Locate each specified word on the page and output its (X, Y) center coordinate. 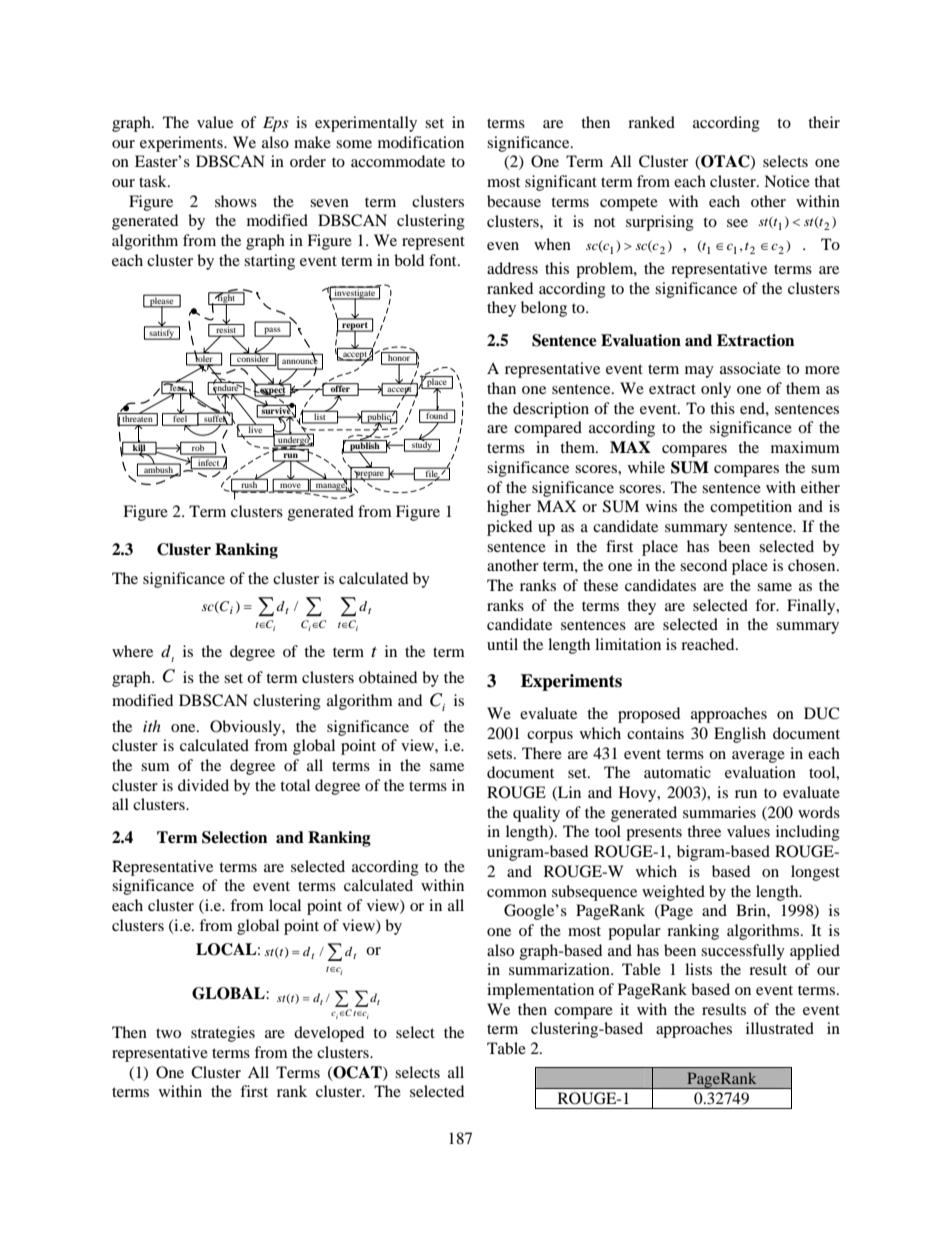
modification (421, 142)
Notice (787, 181)
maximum (805, 447)
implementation (540, 991)
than (501, 388)
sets (501, 754)
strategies (223, 1034)
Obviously (246, 728)
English (740, 735)
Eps (276, 124)
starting (269, 262)
